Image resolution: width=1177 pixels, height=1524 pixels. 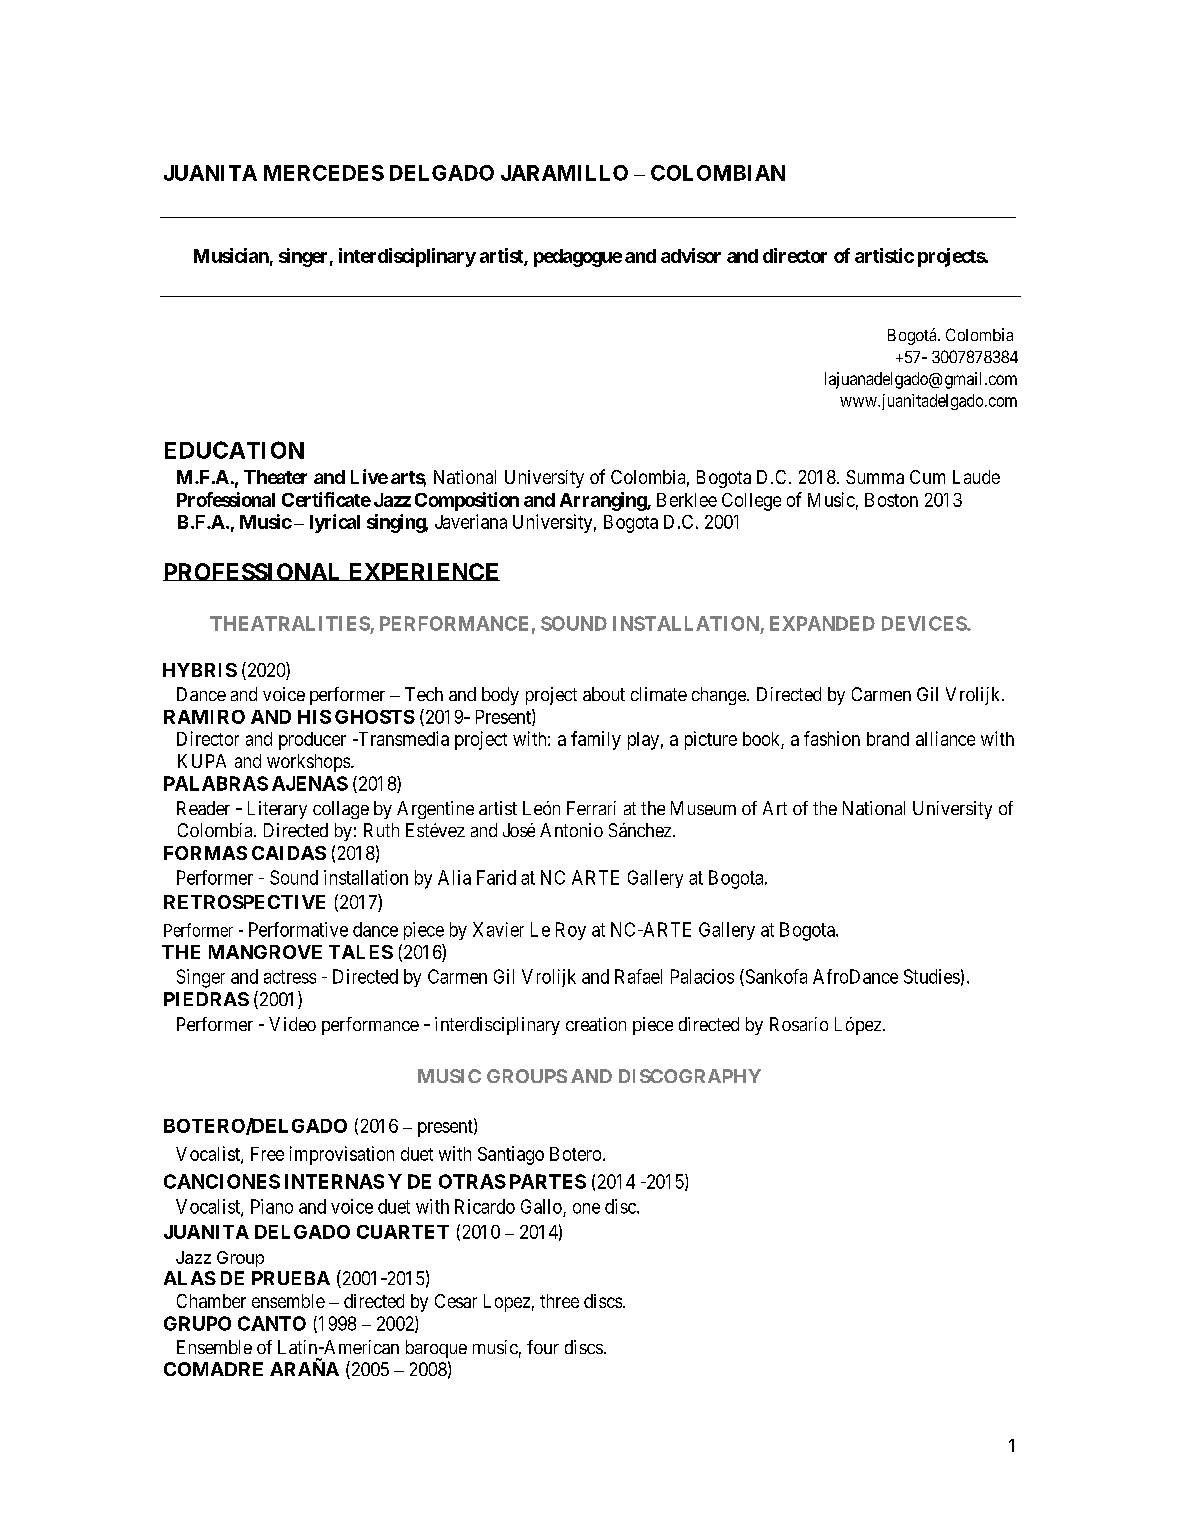 I want to click on advisor, so click(x=691, y=255).
